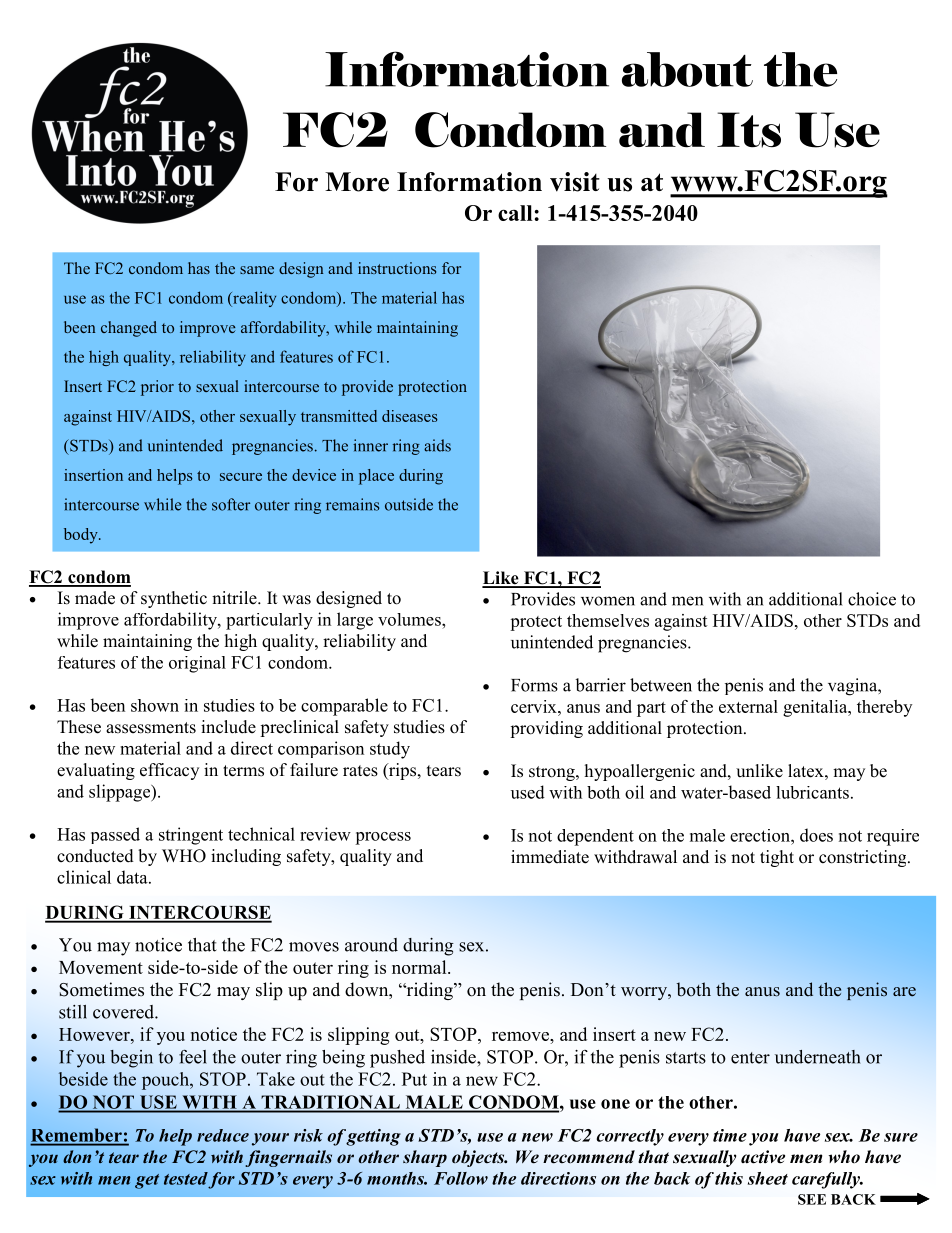 The height and width of the image is (1233, 952). I want to click on visit, so click(575, 182).
